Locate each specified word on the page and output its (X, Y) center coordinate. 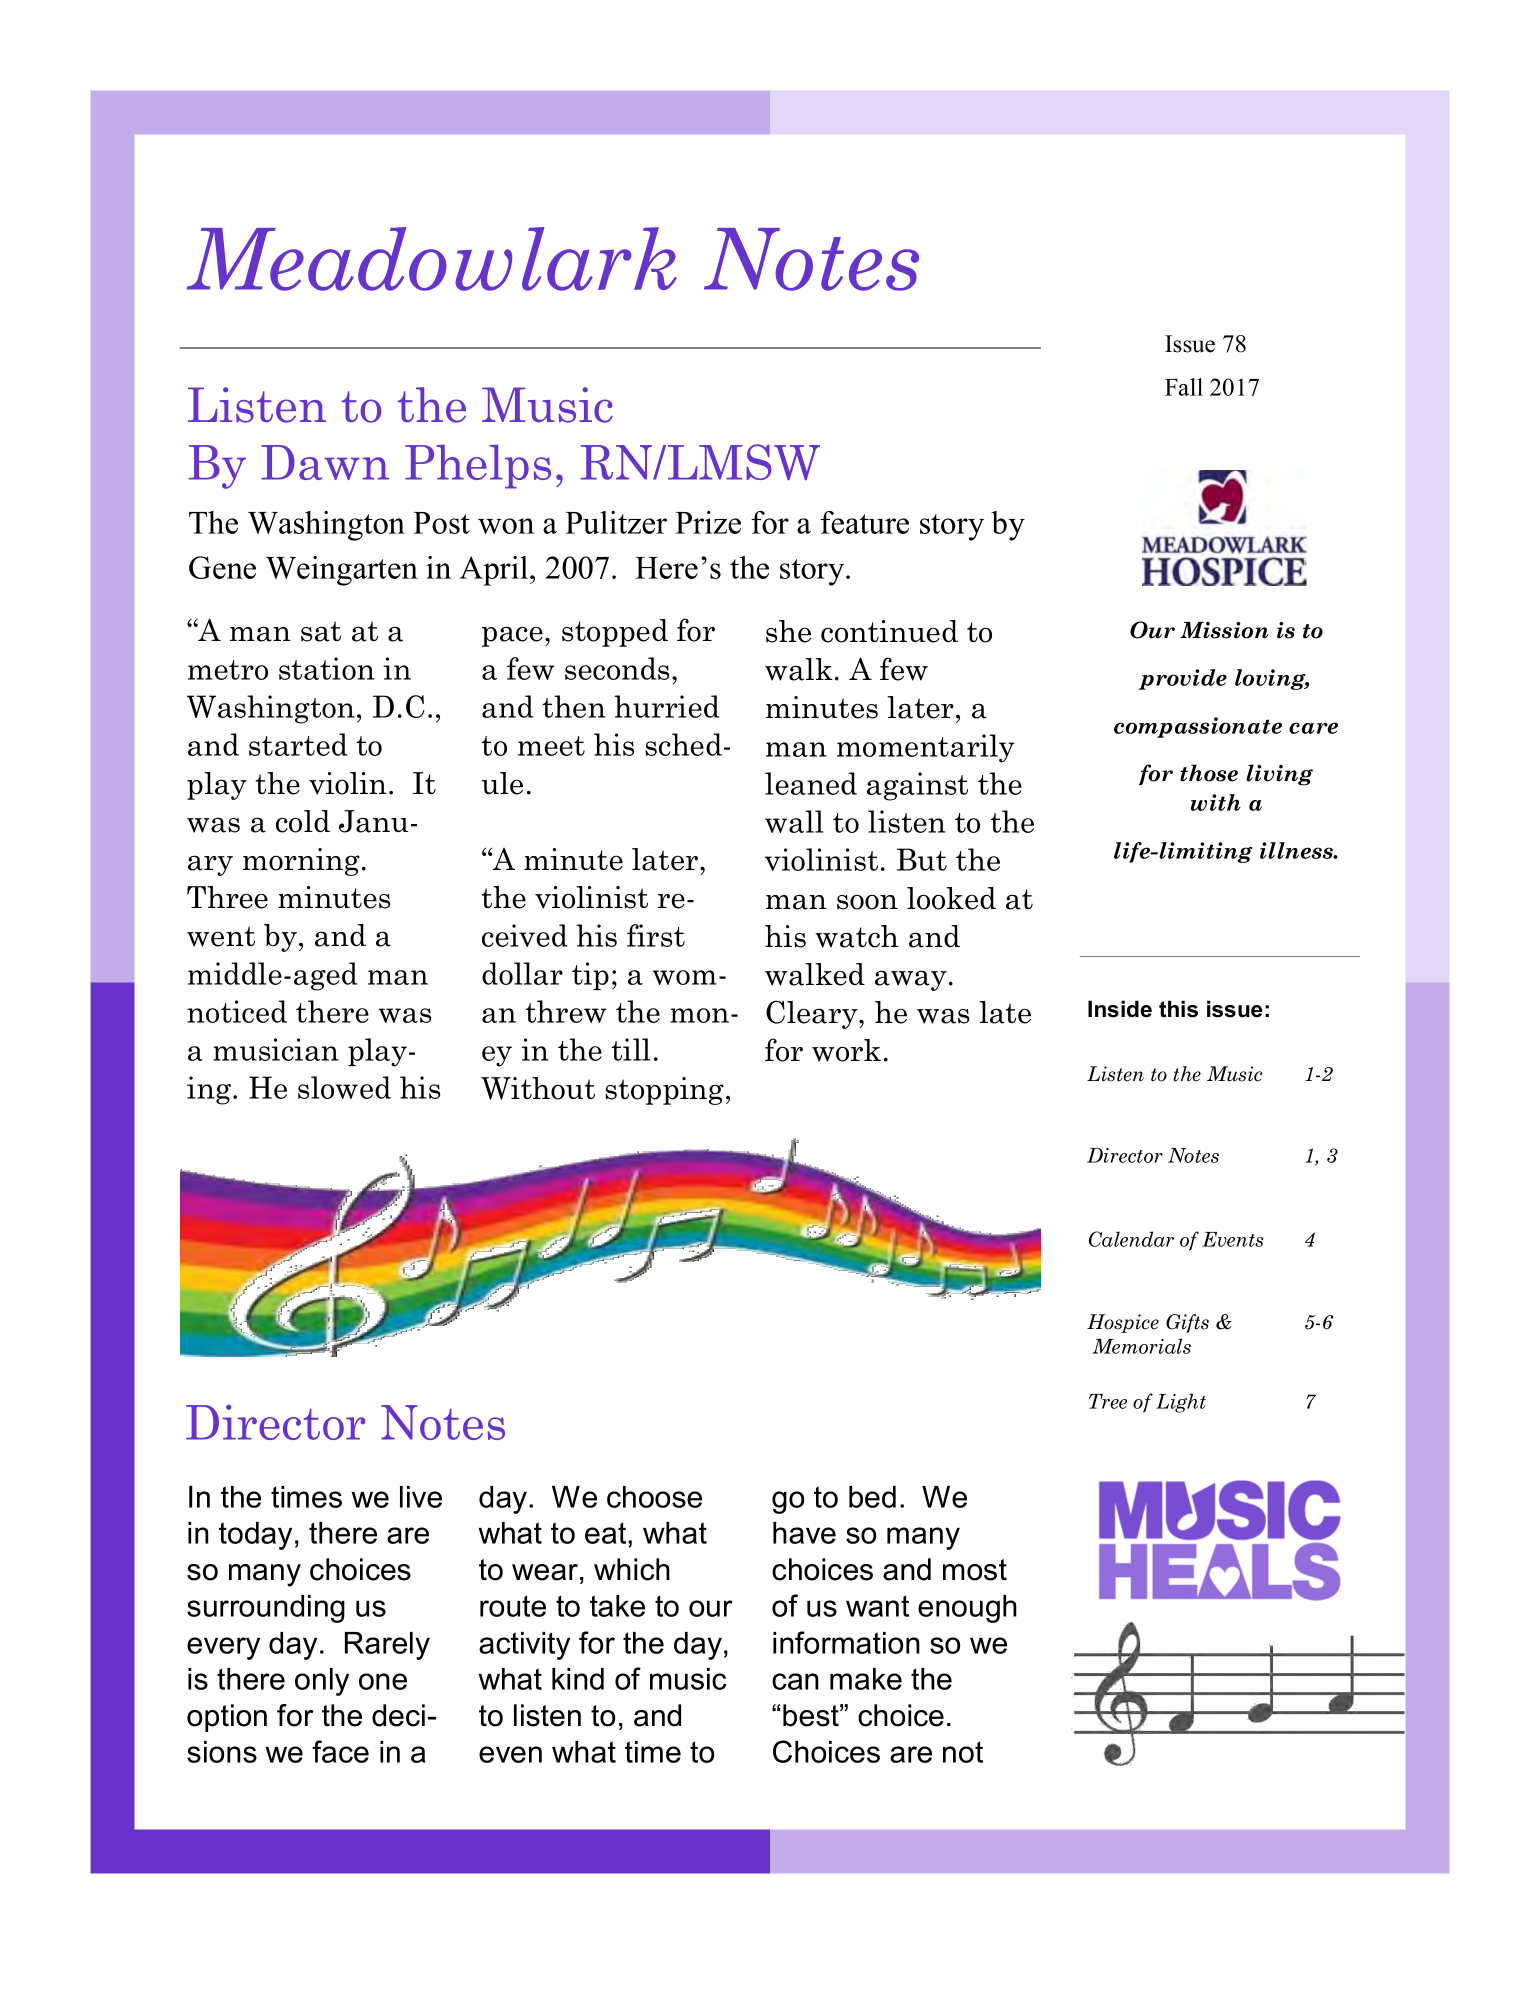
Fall (1184, 387)
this (1178, 1009)
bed (872, 1497)
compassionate (1198, 727)
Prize (708, 522)
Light (1181, 1403)
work (846, 1050)
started (298, 744)
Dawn (325, 462)
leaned (811, 783)
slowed (344, 1087)
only (322, 1682)
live (421, 1497)
